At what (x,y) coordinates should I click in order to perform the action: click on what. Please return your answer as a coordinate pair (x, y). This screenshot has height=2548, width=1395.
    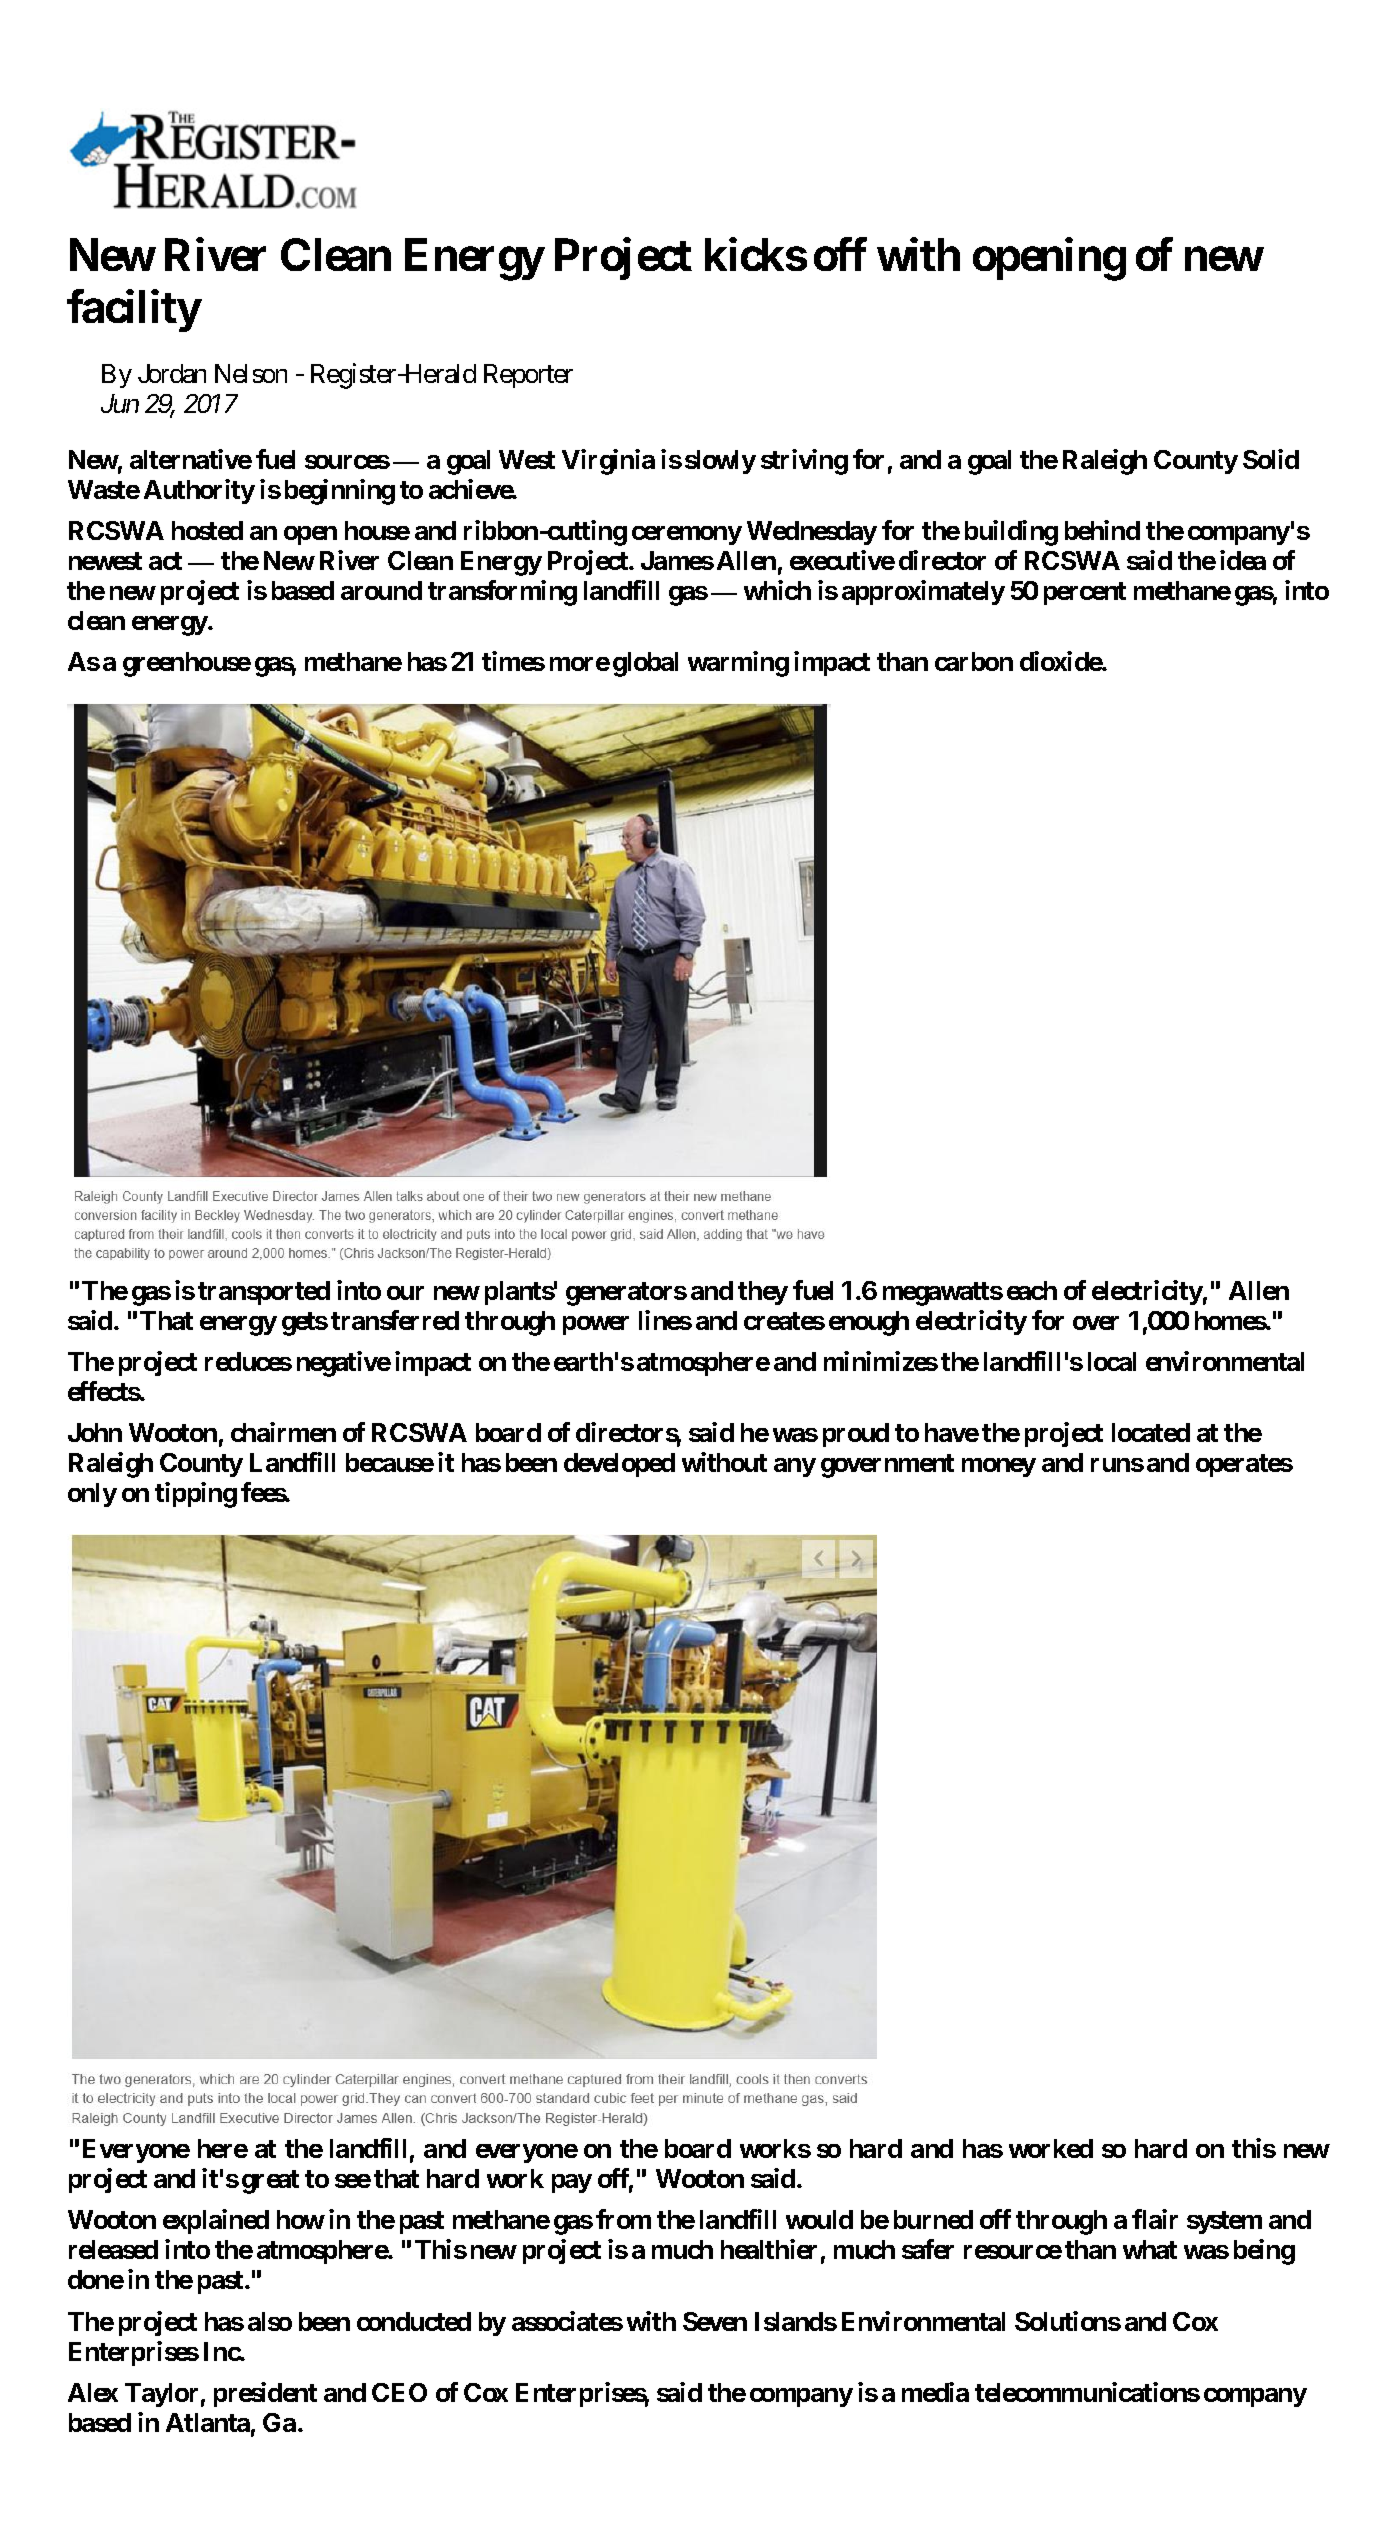
    Looking at the image, I should click on (1150, 2249).
